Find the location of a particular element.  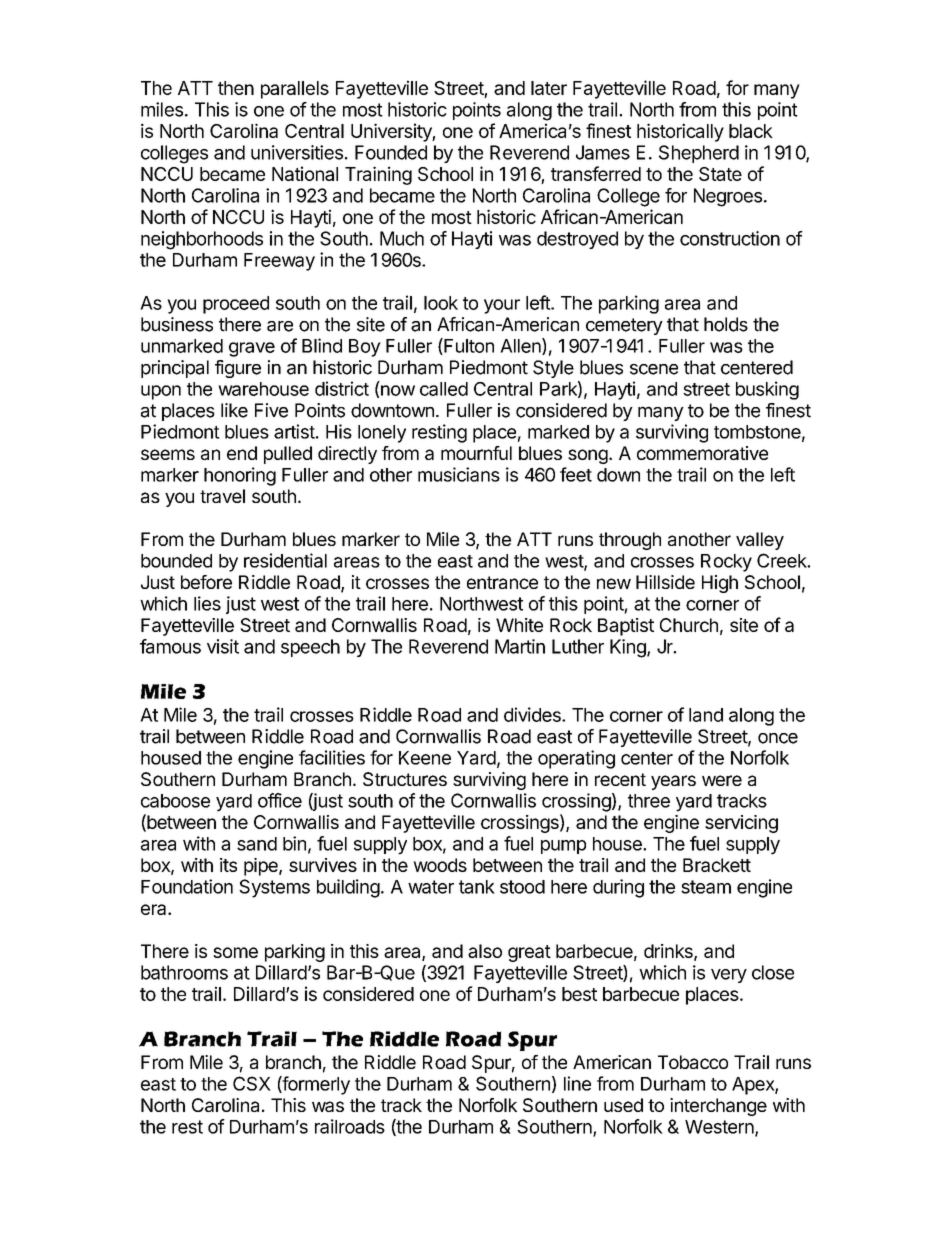

Shepherd is located at coordinates (699, 154).
